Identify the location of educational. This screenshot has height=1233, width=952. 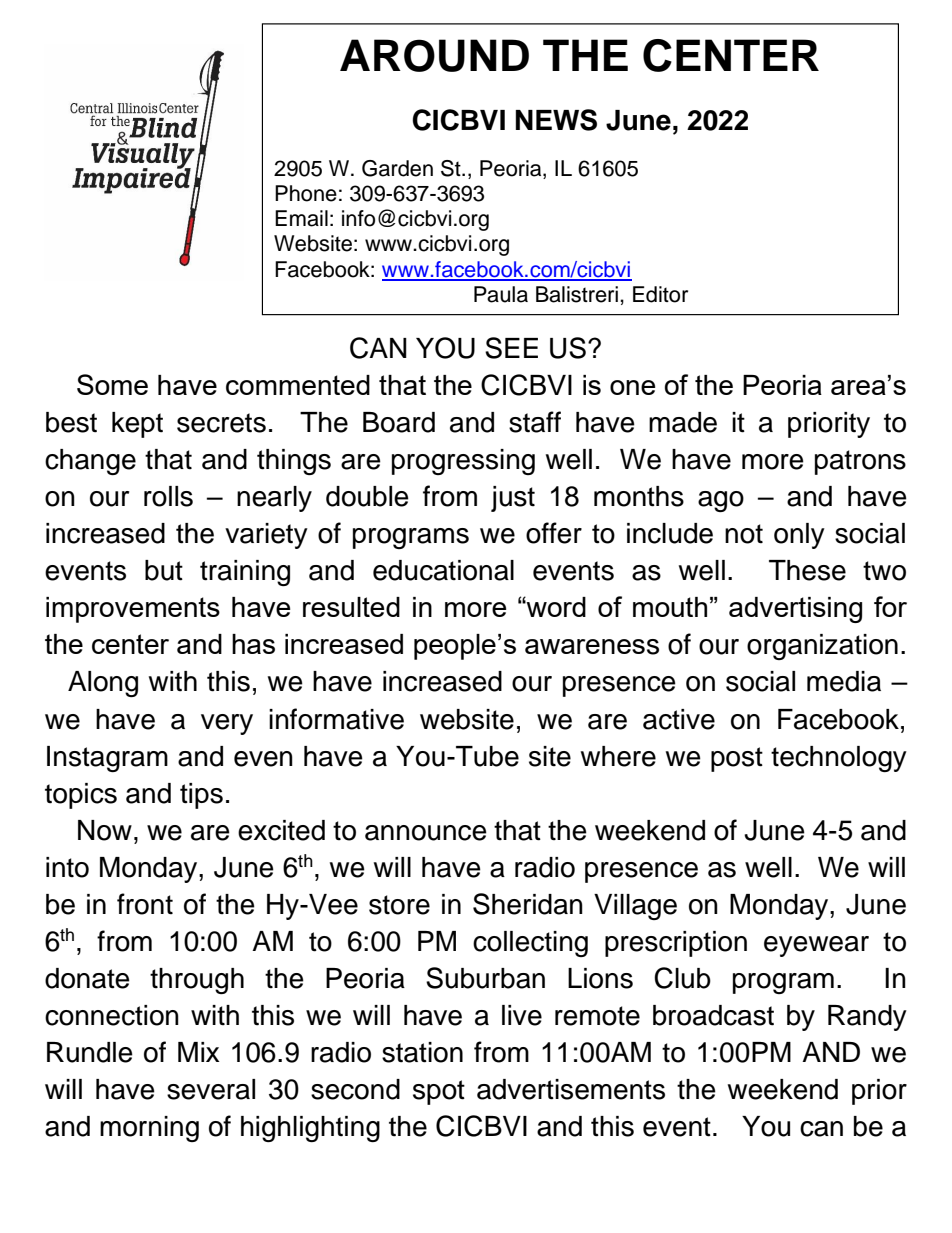
(443, 570).
